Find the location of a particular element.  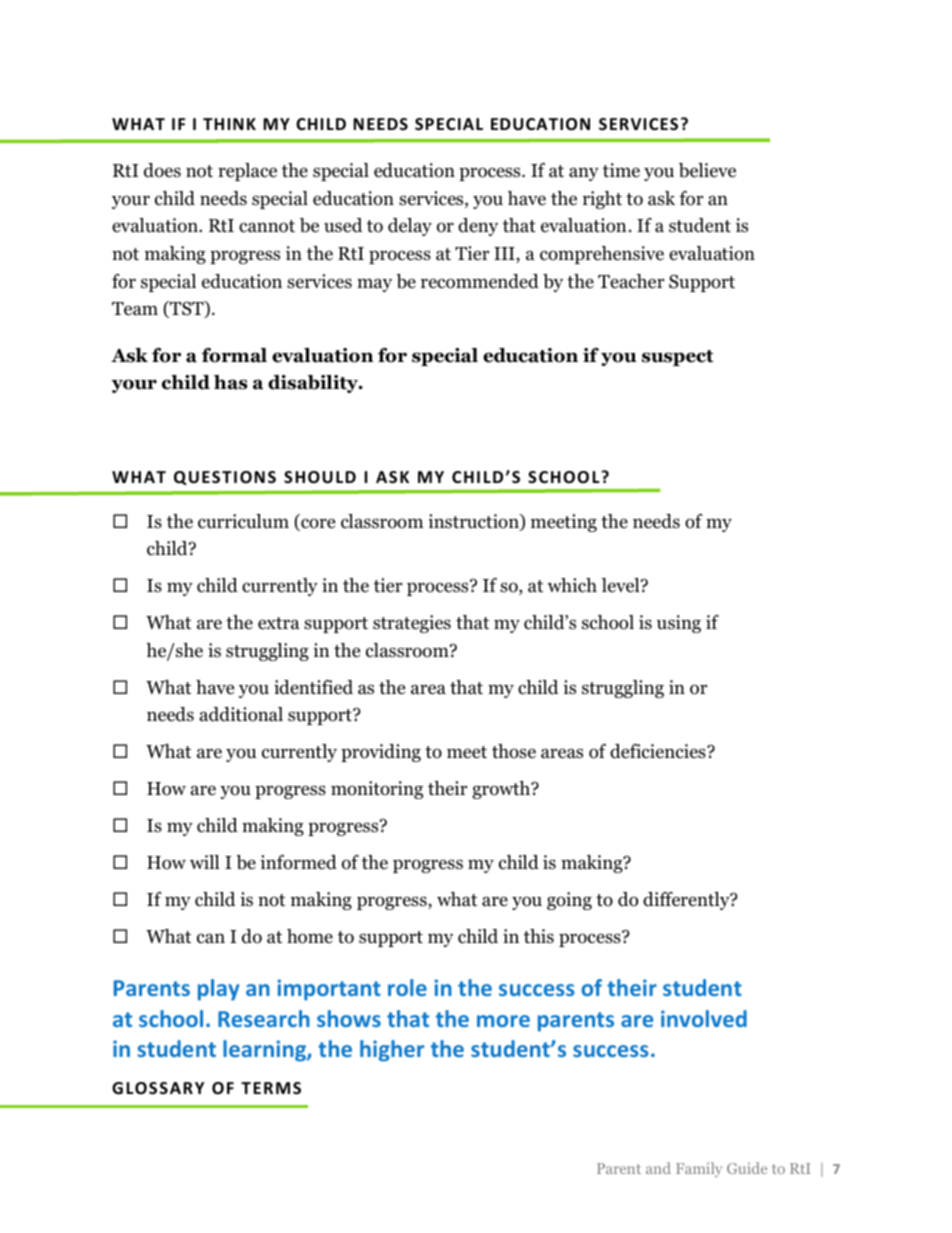

THINK is located at coordinates (229, 124).
